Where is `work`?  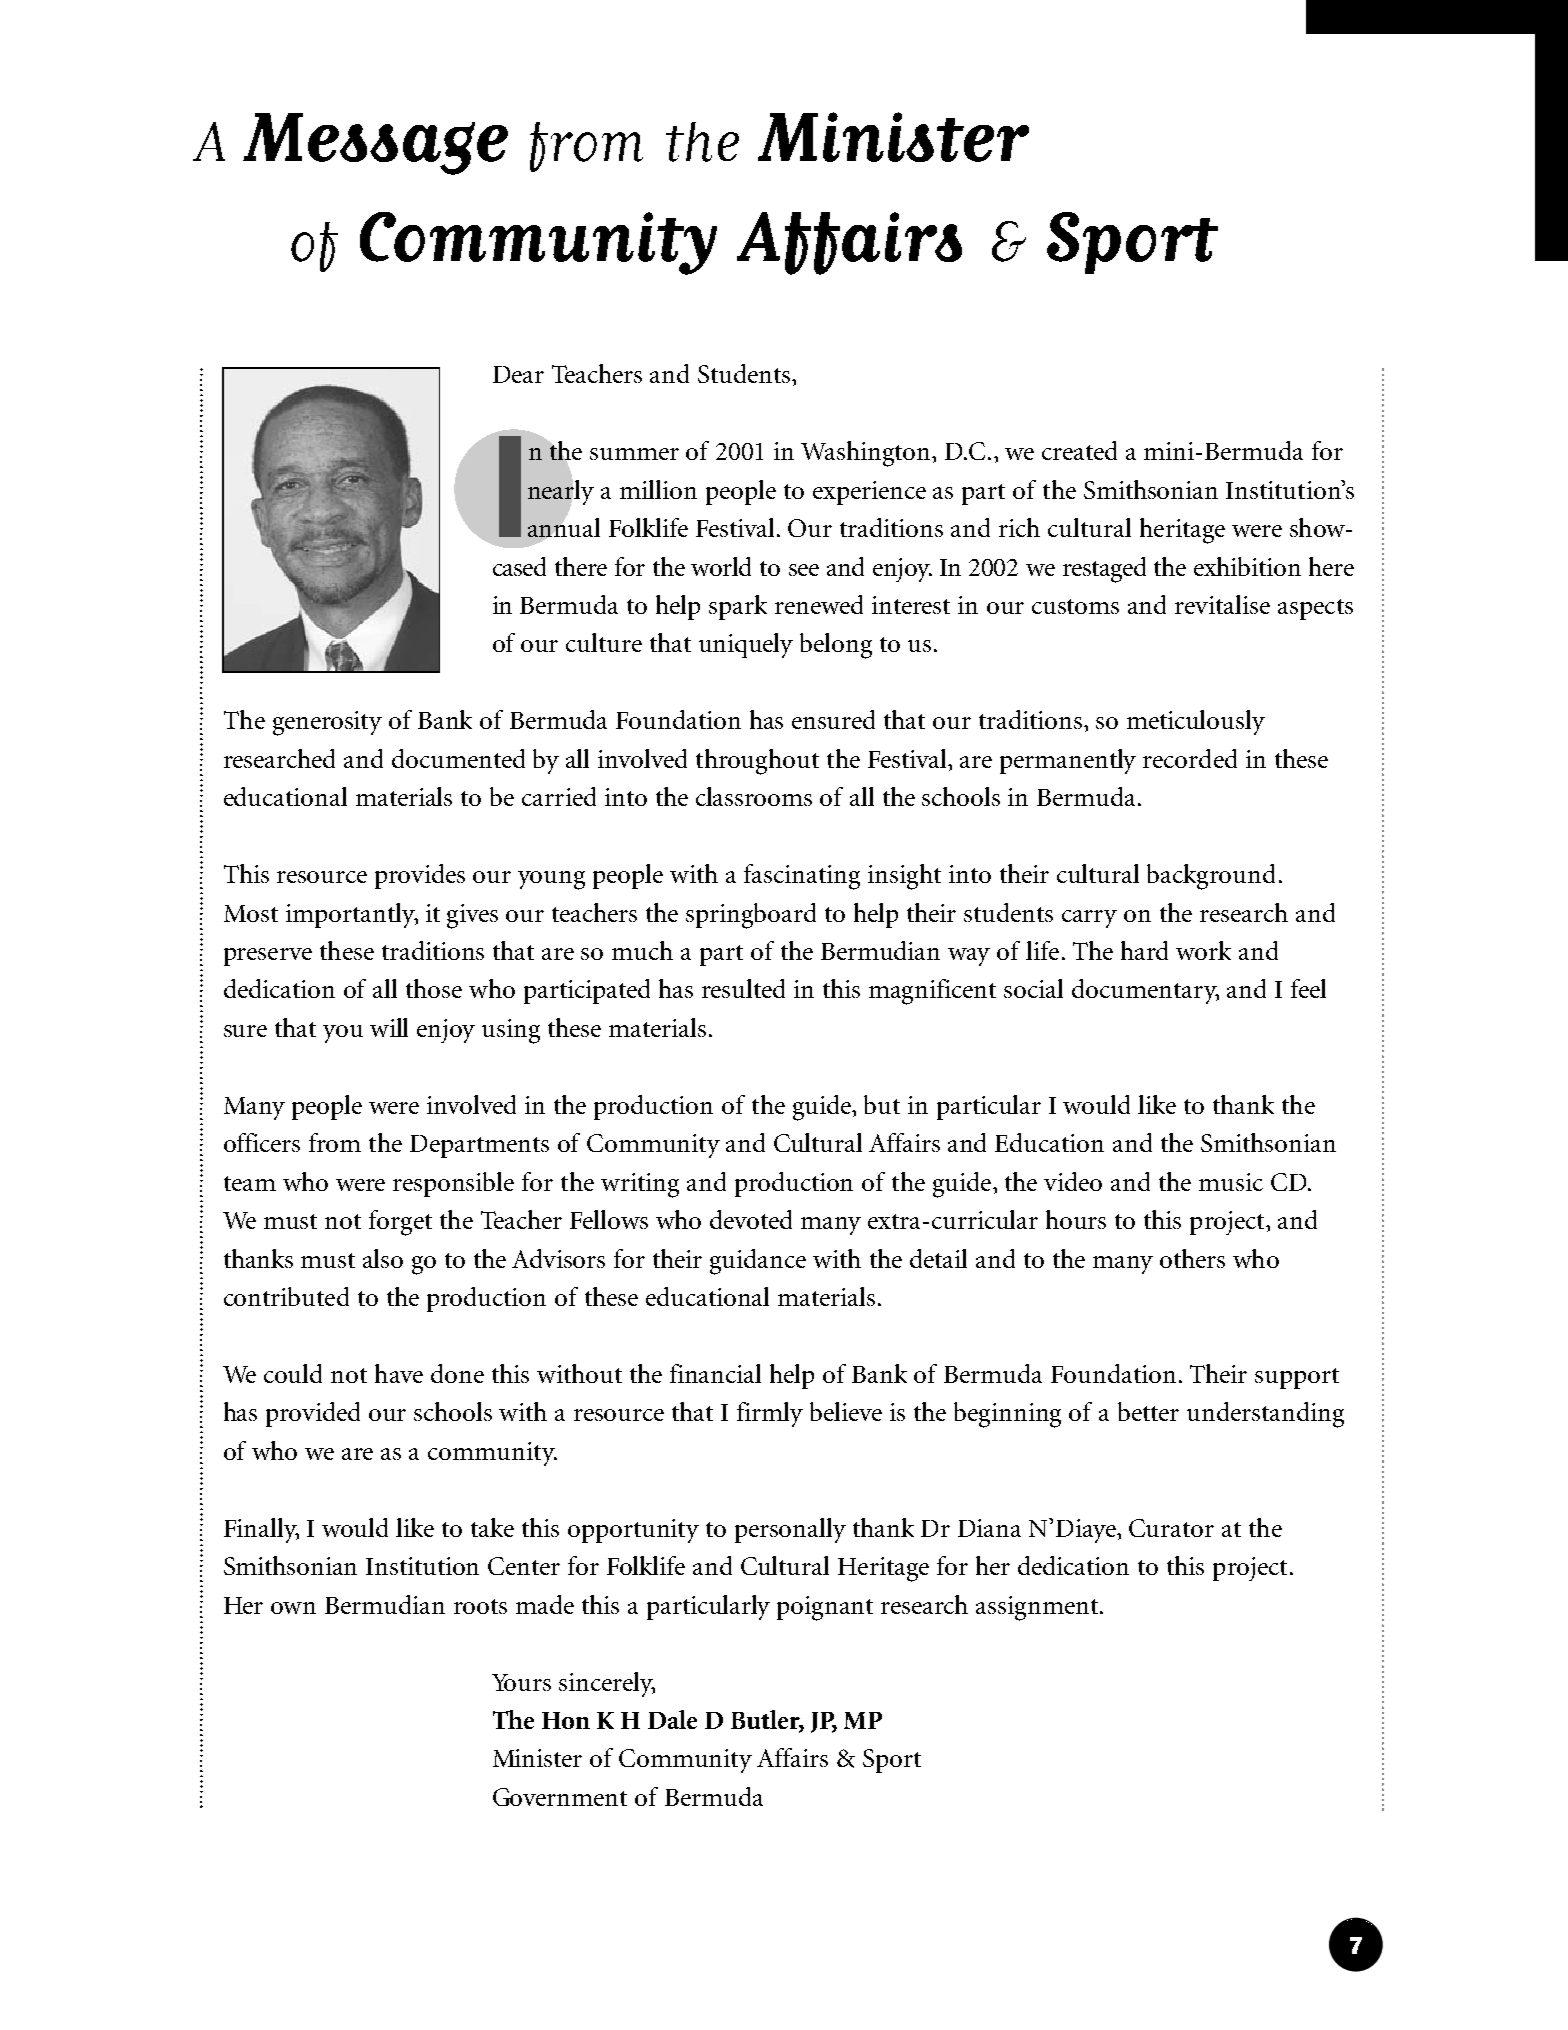
work is located at coordinates (1203, 950).
